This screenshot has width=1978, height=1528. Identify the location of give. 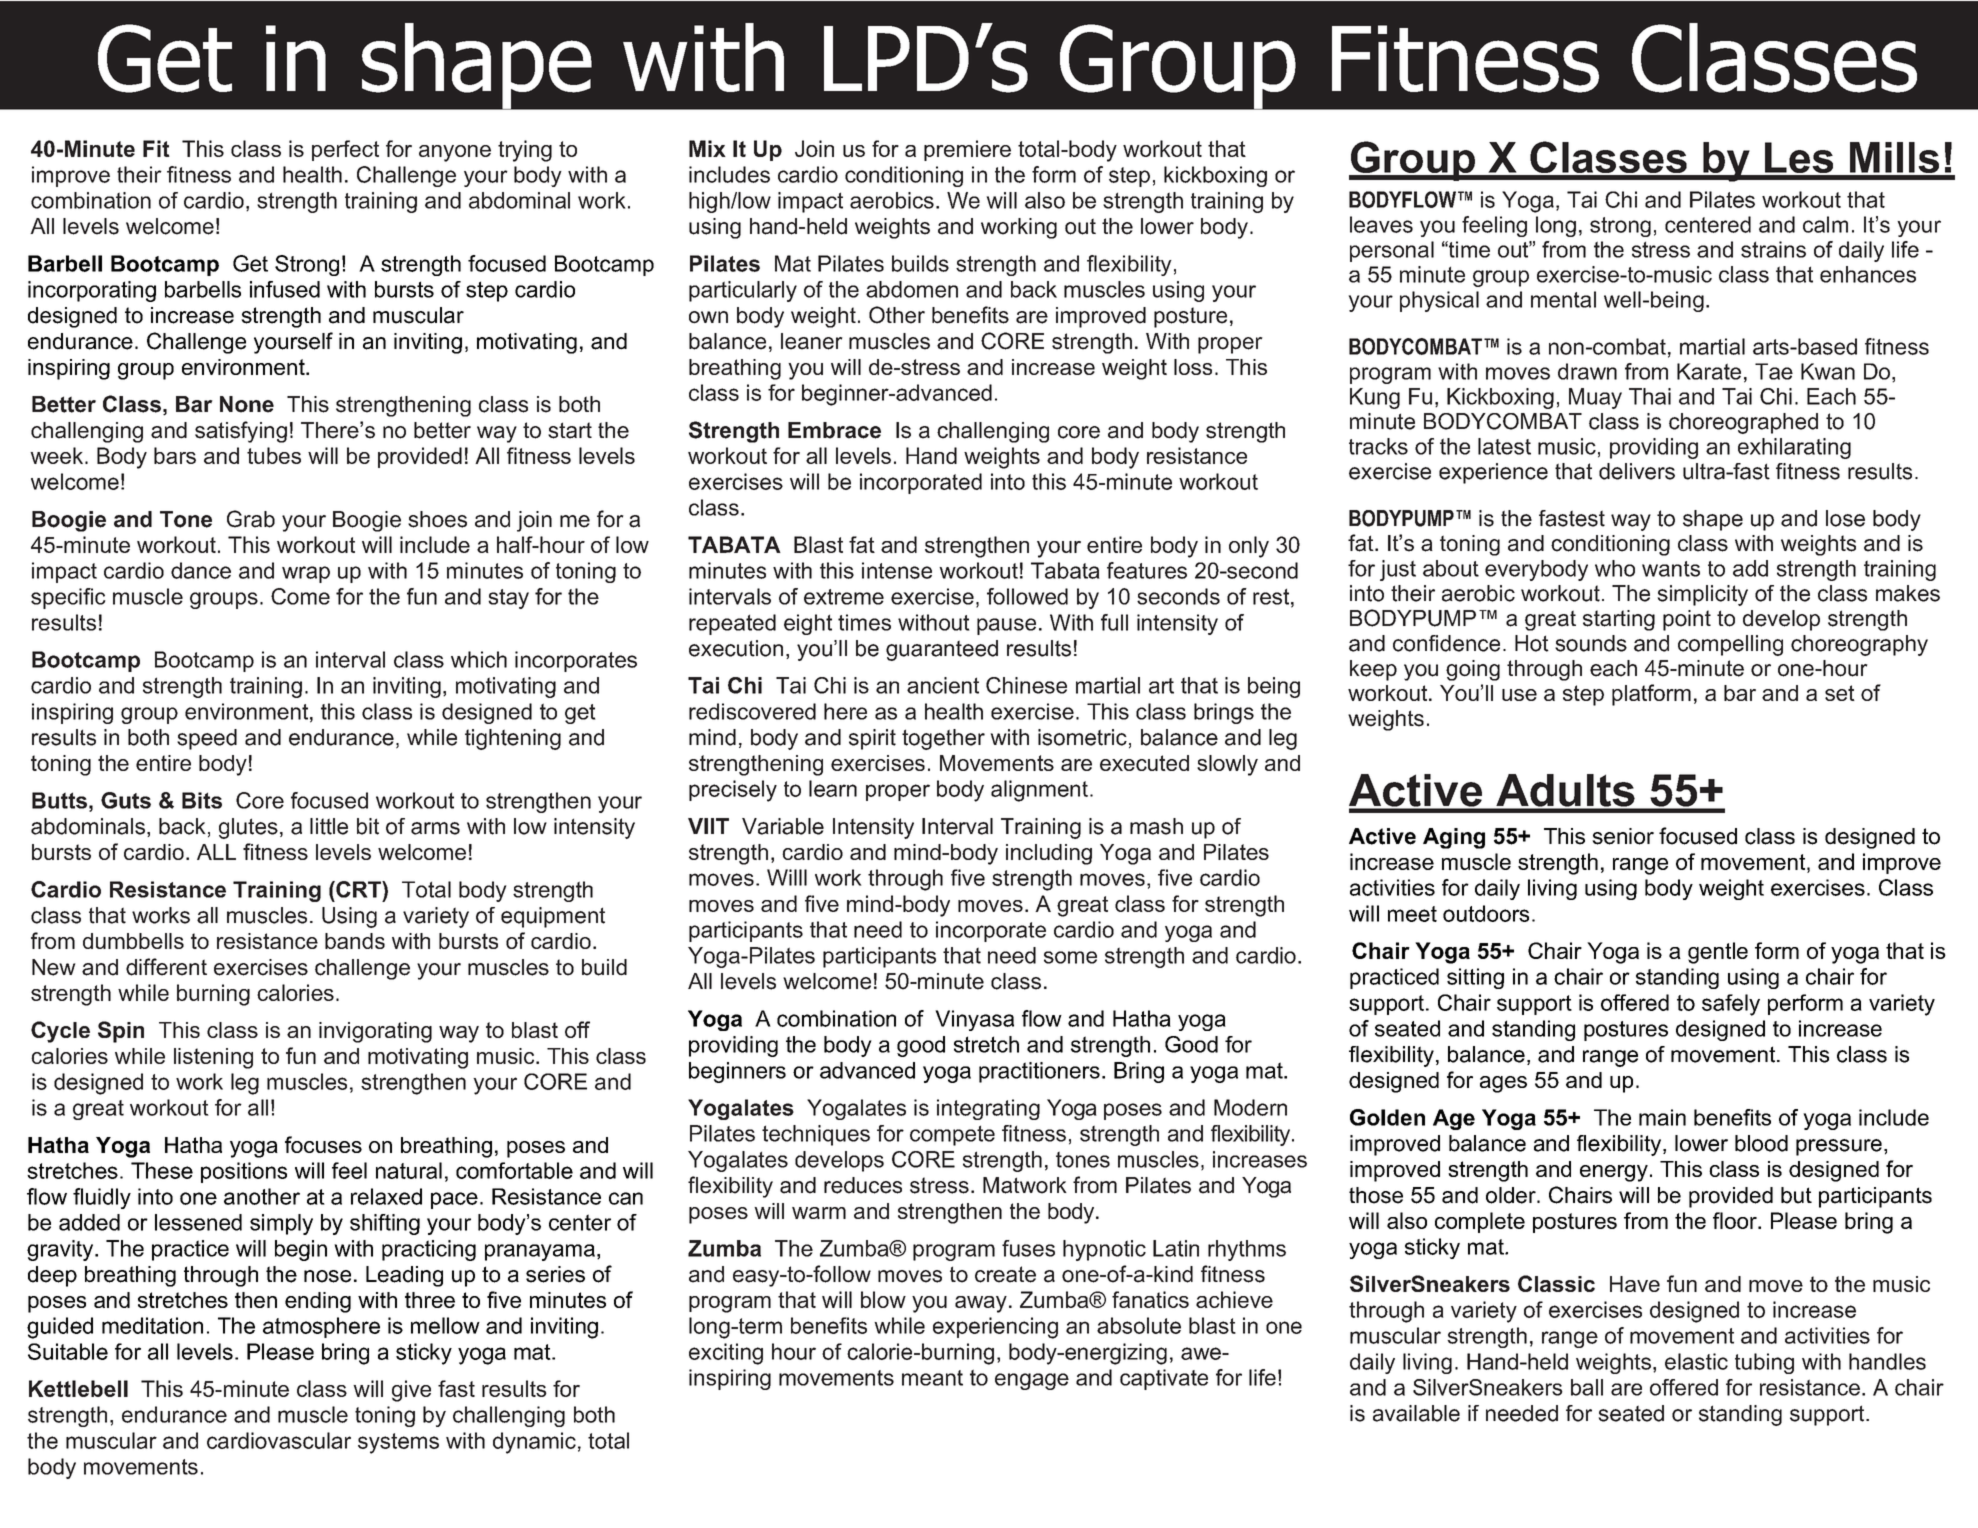
(411, 1391).
